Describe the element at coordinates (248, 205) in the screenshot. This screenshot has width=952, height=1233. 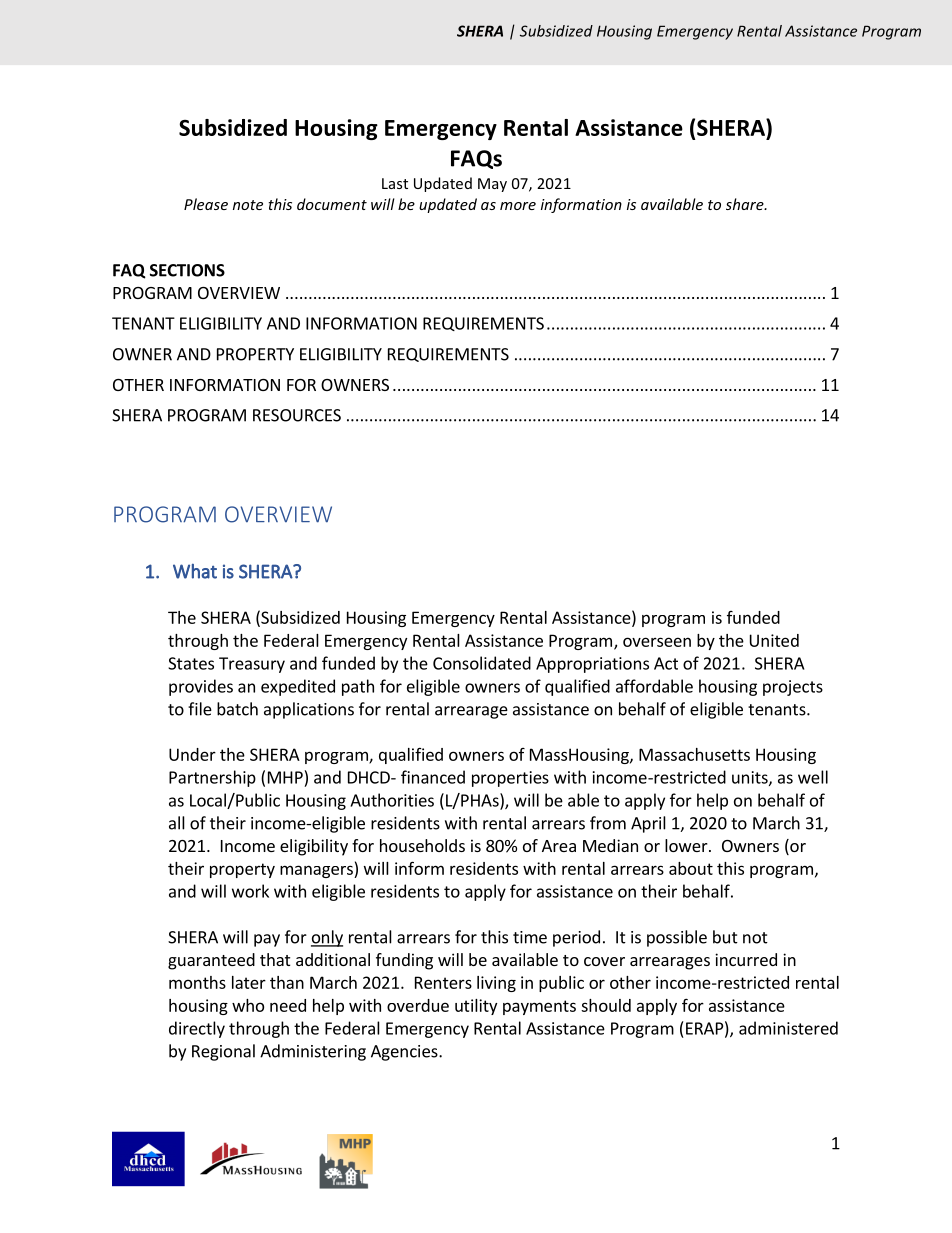
I see `note` at that location.
